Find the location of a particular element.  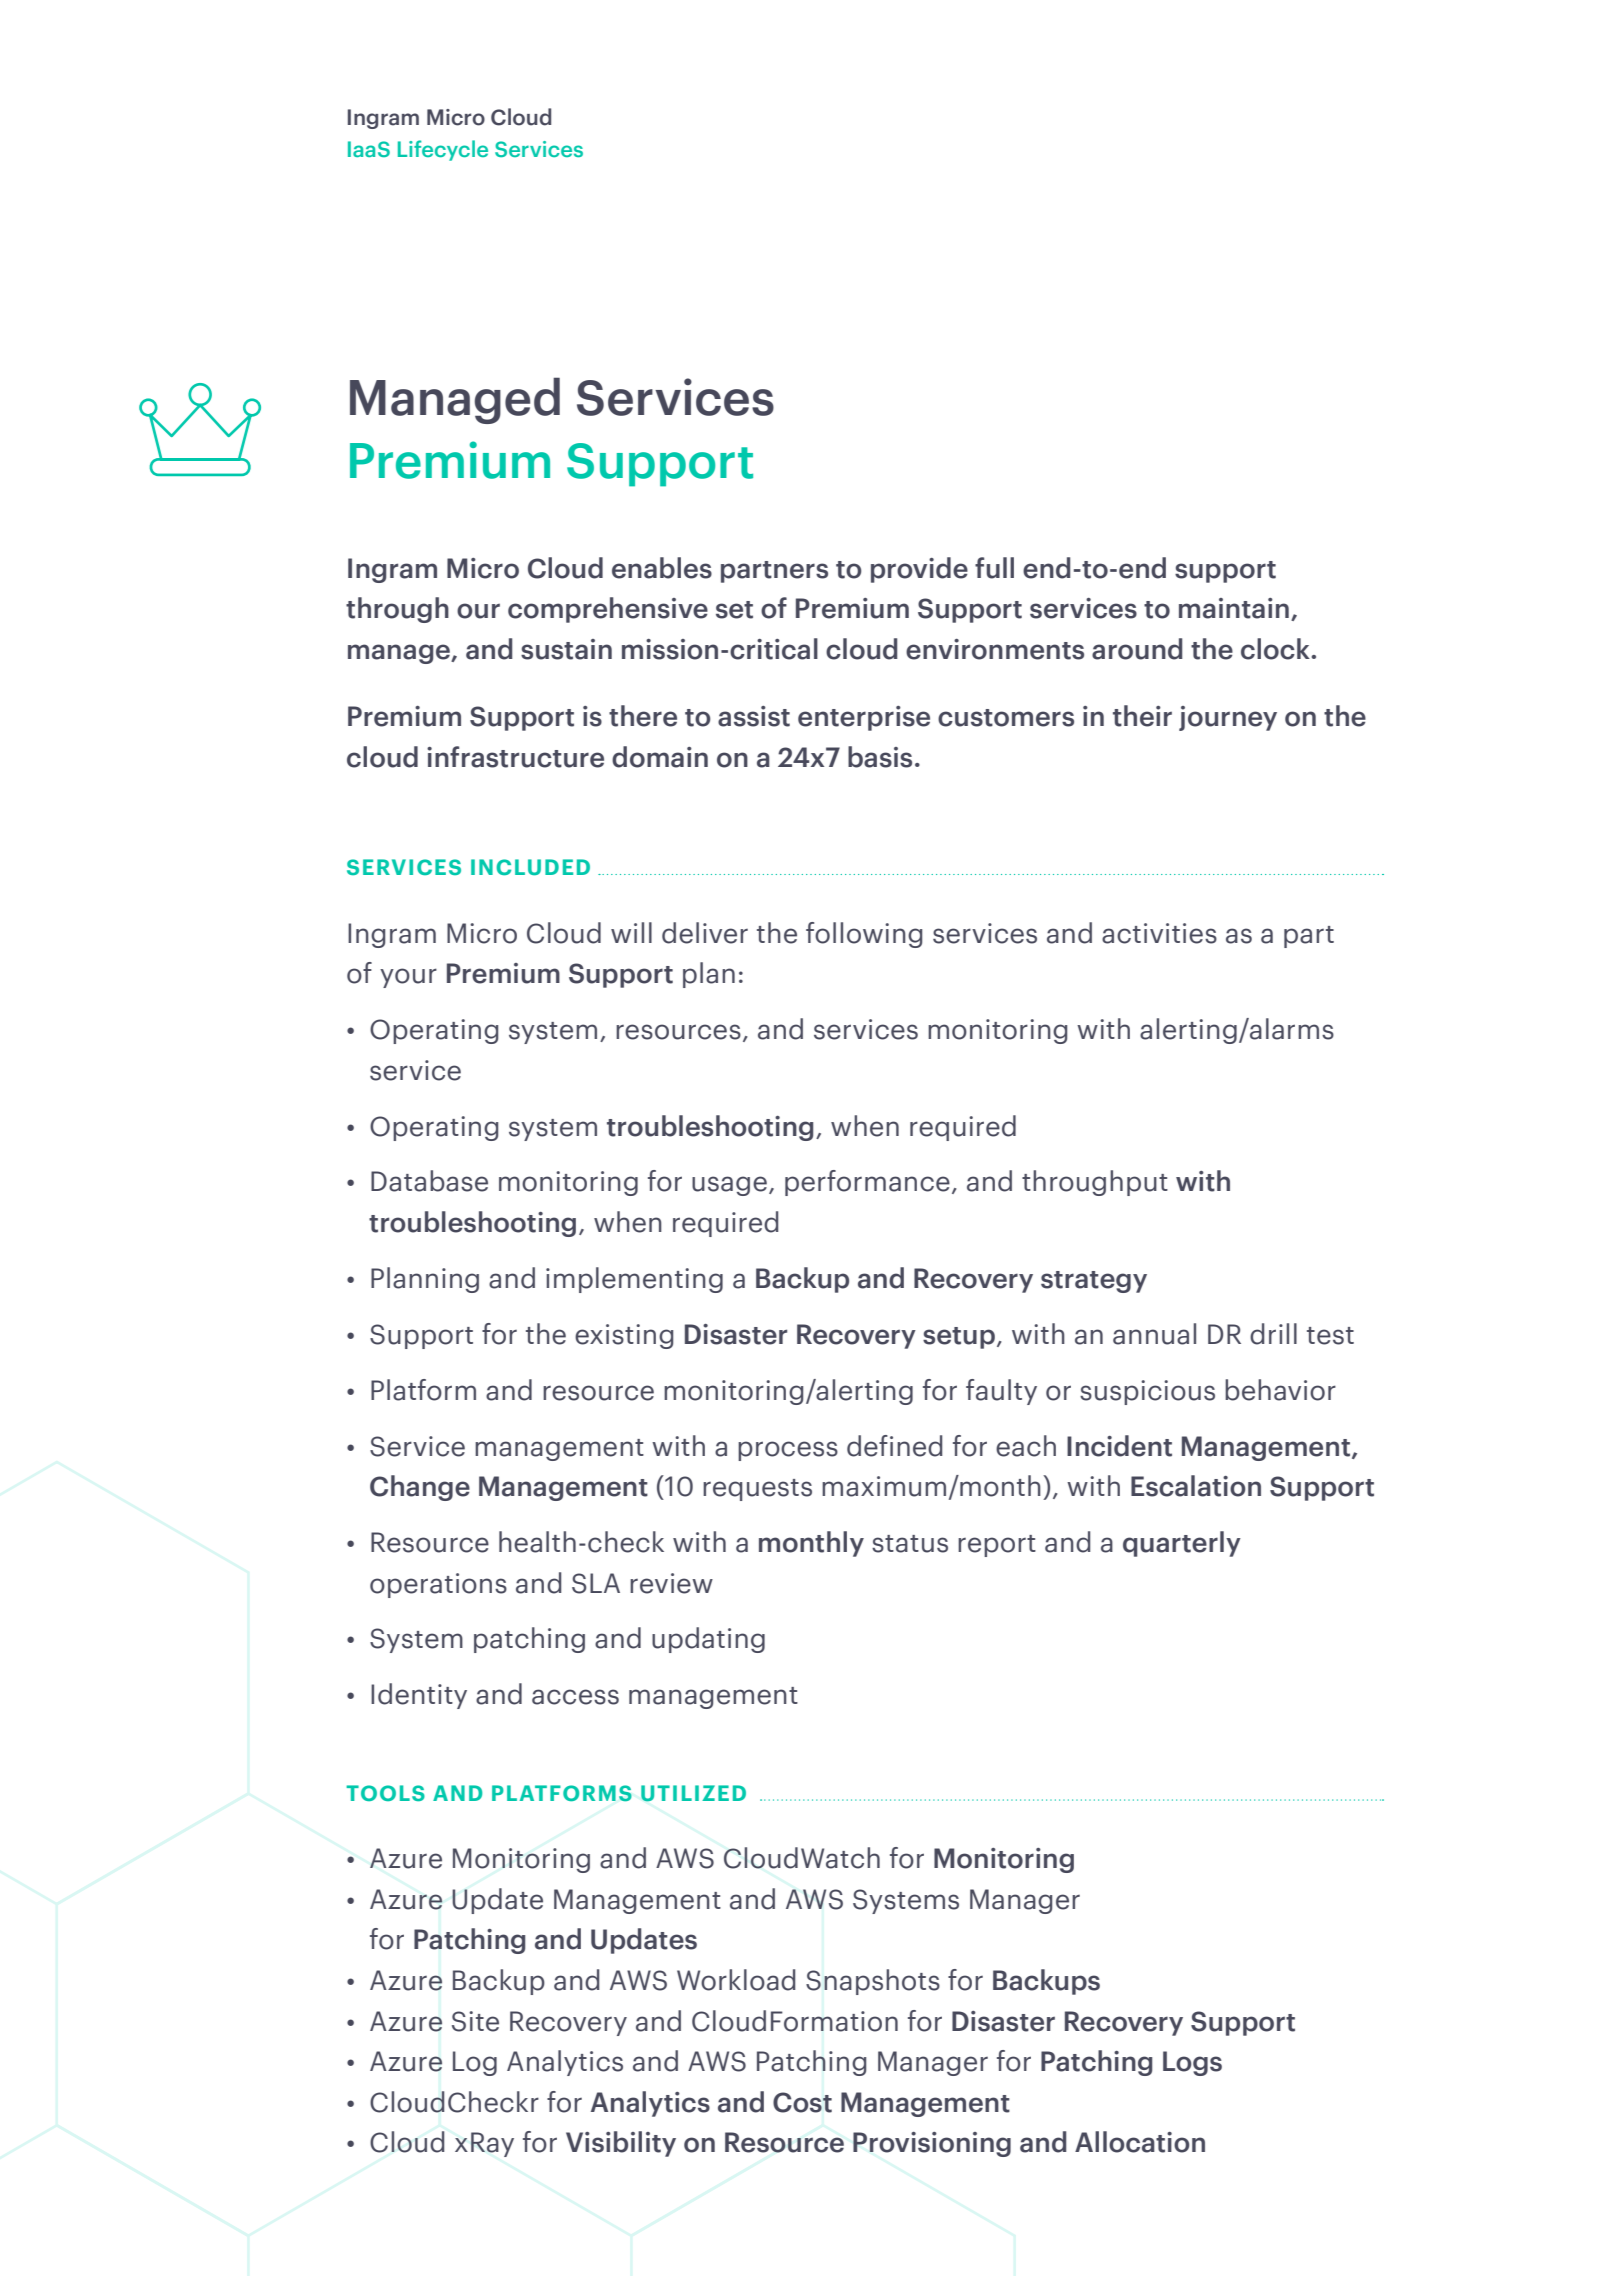

activities is located at coordinates (1159, 933).
